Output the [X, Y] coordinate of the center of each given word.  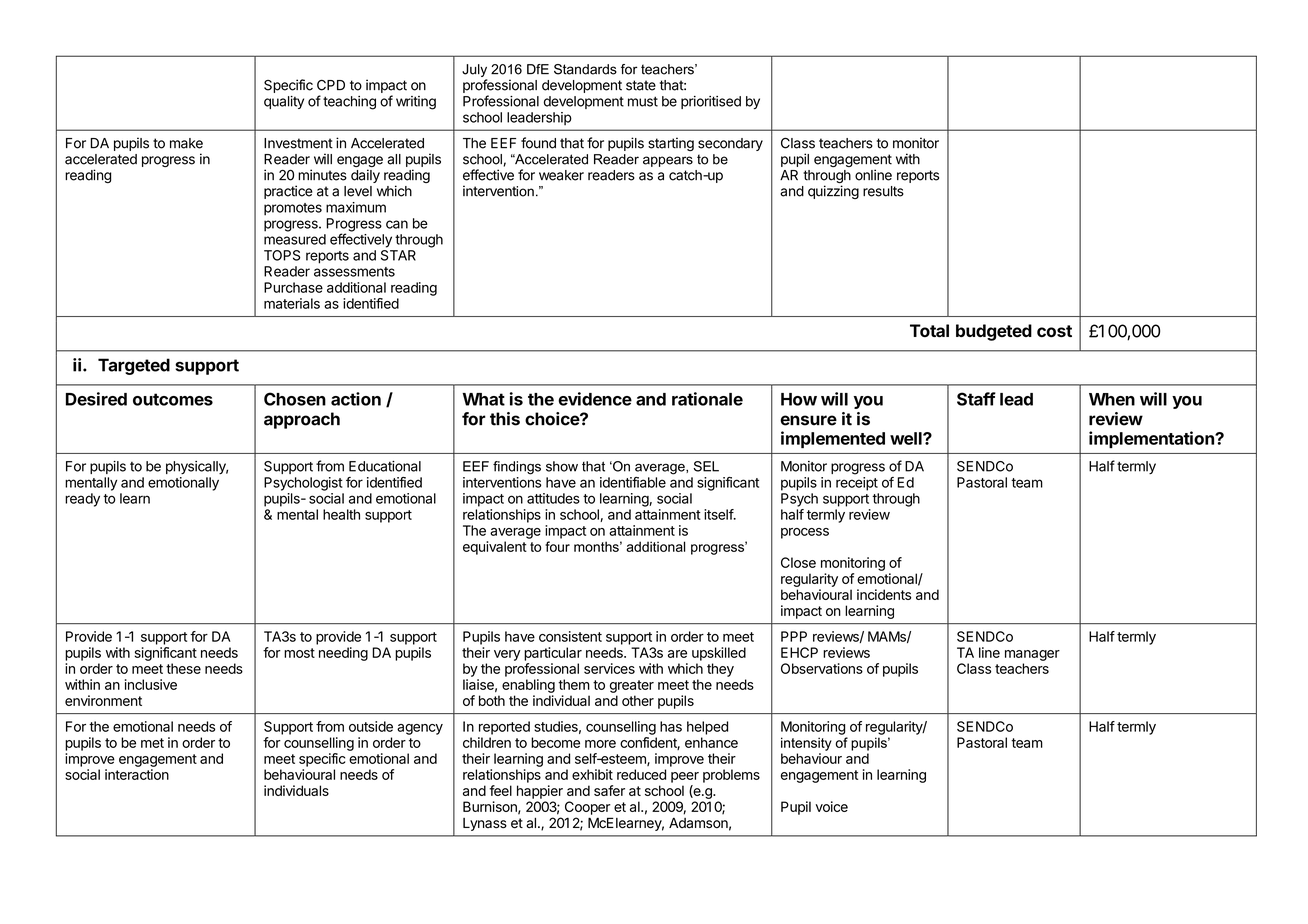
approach [302, 420]
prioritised [711, 102]
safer [609, 790]
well [907, 438]
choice [553, 419]
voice [831, 806]
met [152, 743]
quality [284, 102]
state [641, 85]
